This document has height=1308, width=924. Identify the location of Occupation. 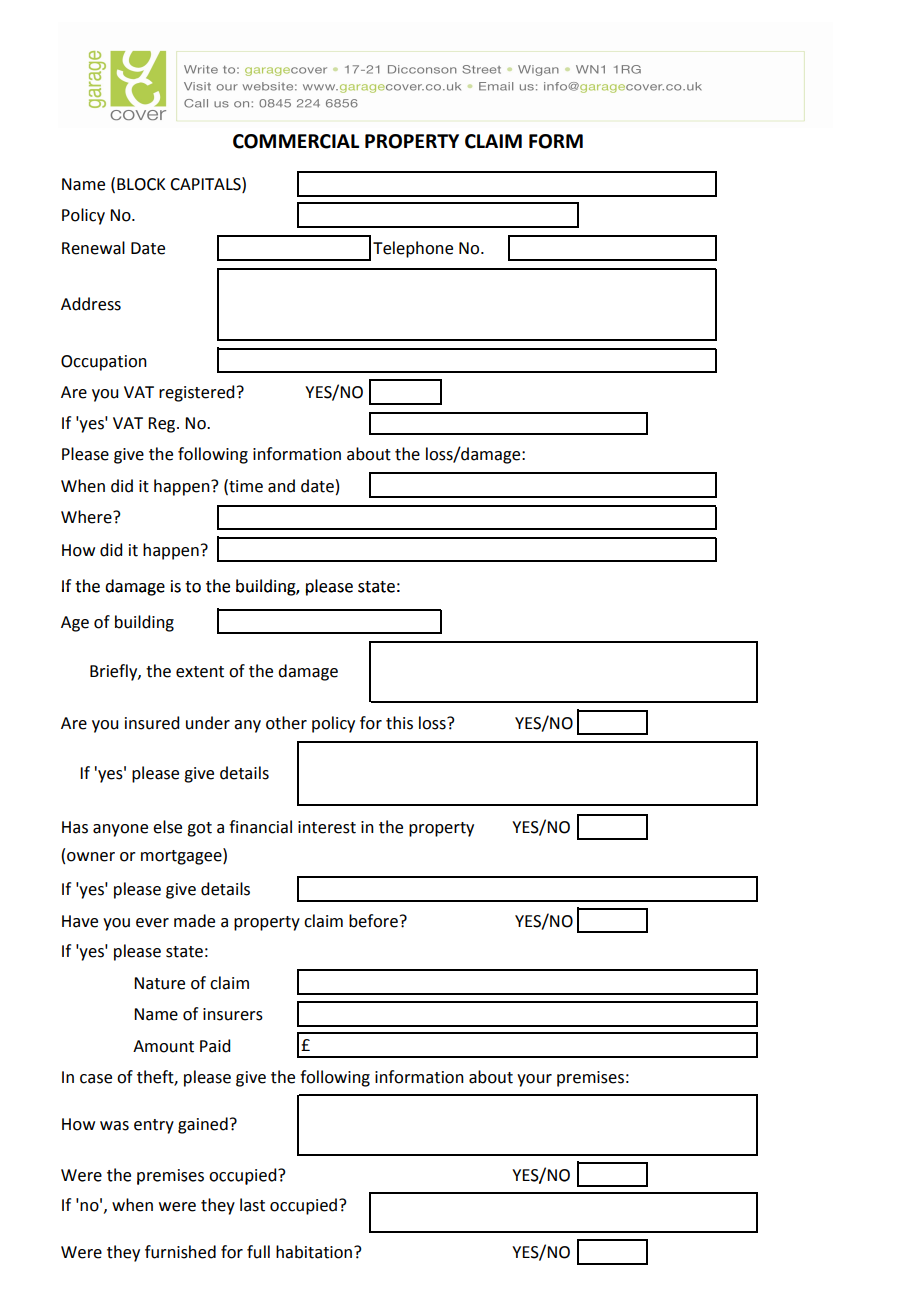
(104, 363).
